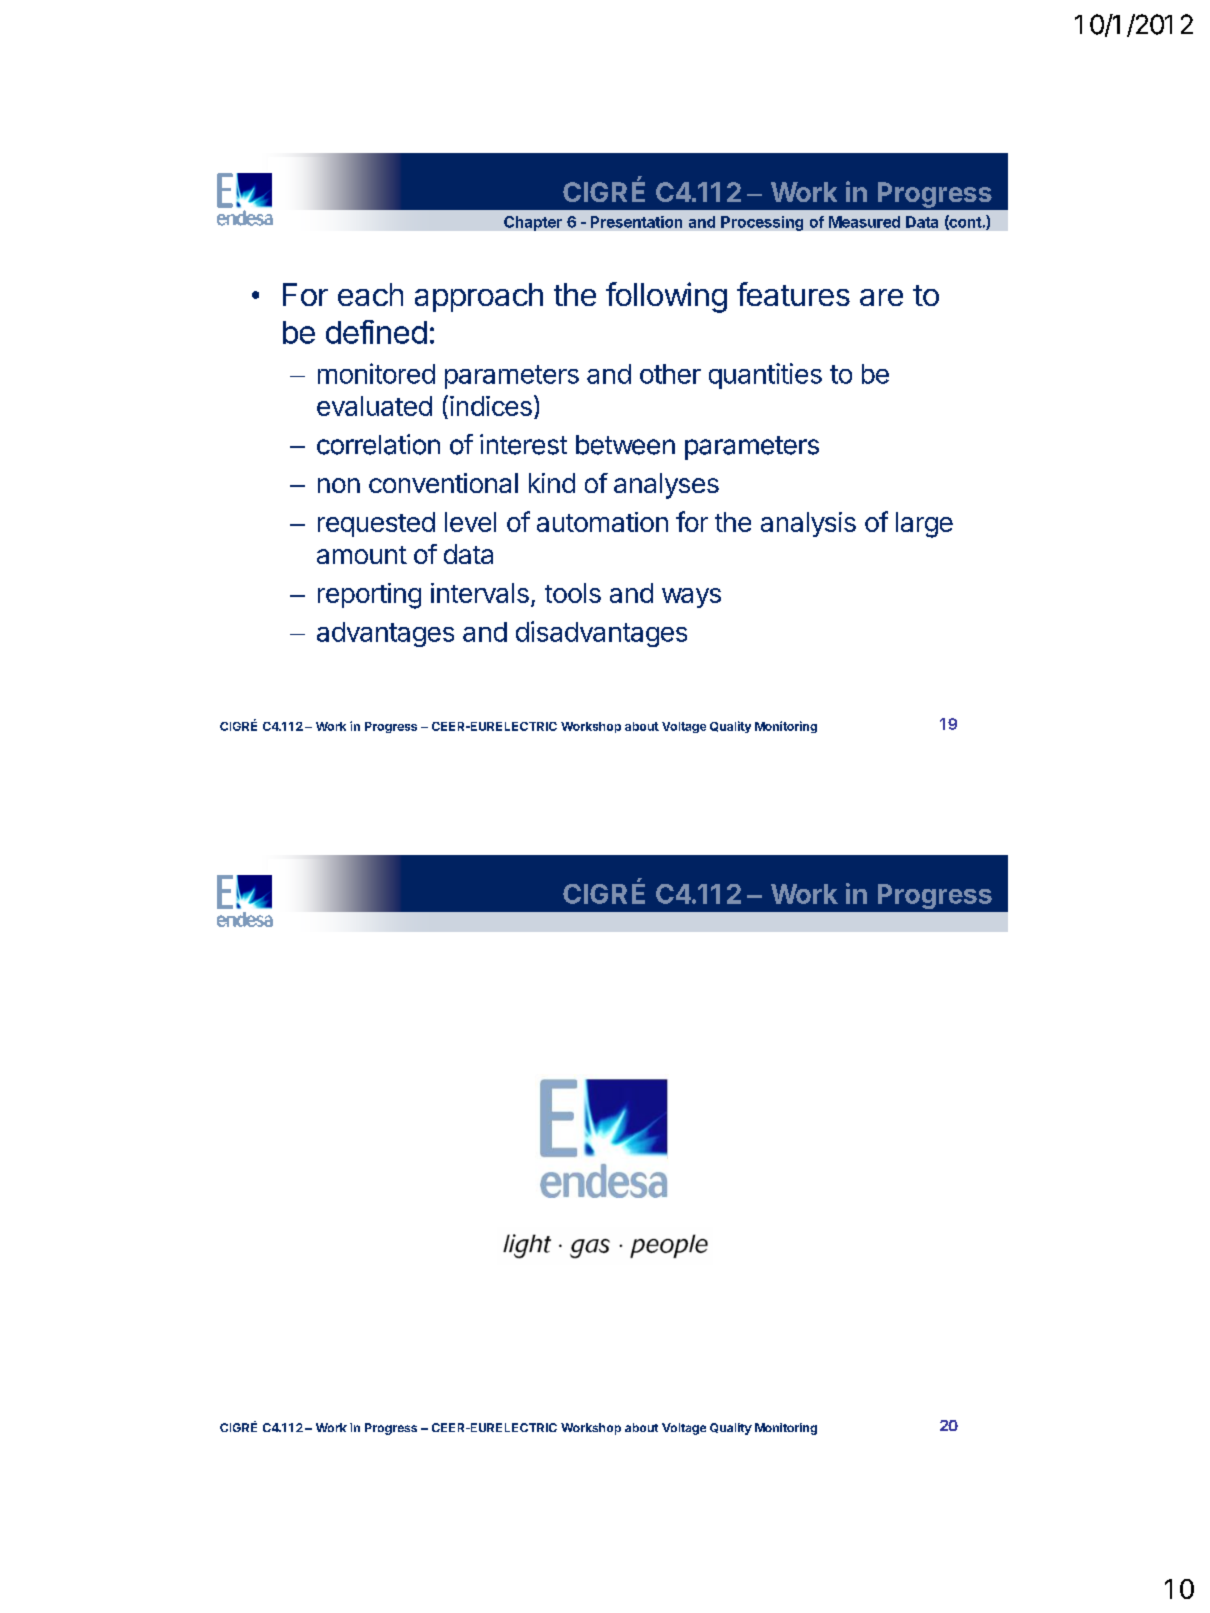 The image size is (1210, 1613). Describe the element at coordinates (666, 486) in the screenshot. I see `analyses` at that location.
